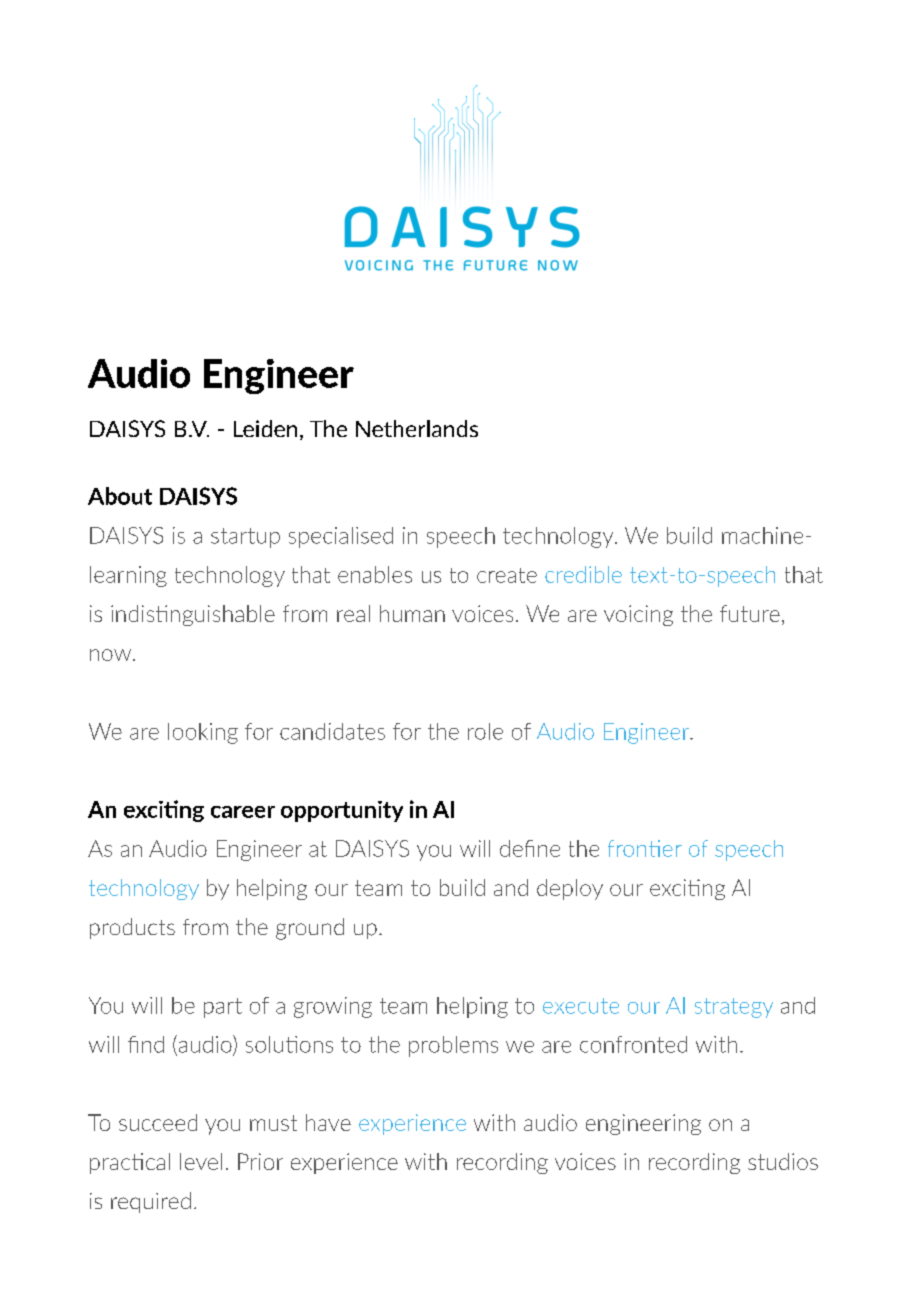 This page has width=924, height=1308. What do you see at coordinates (412, 613) in the page?
I see `human` at bounding box center [412, 613].
